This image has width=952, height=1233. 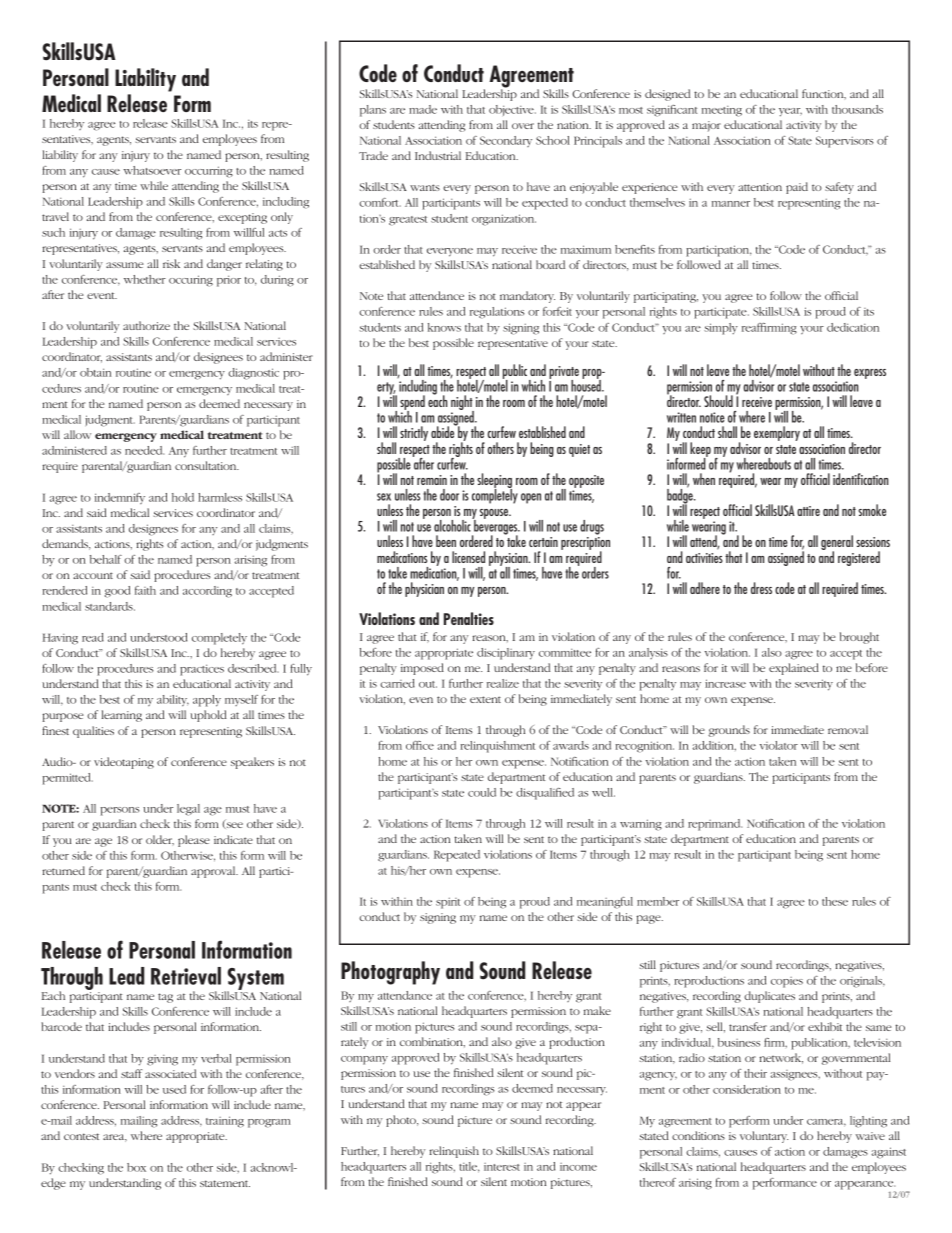 What do you see at coordinates (462, 404) in the image?
I see `night` at bounding box center [462, 404].
